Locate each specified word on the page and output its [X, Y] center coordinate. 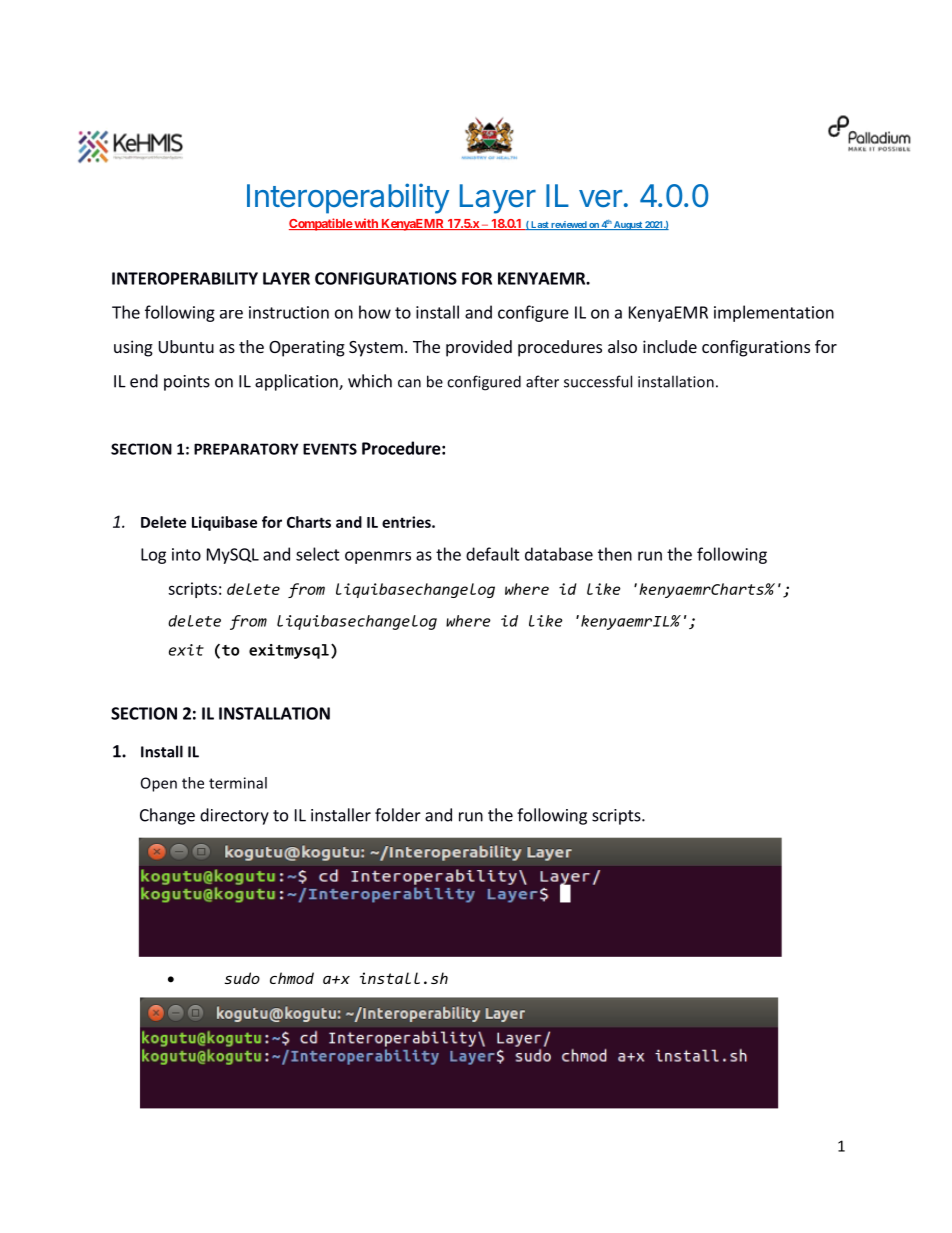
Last [539, 225]
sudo [242, 978]
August [628, 225]
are [231, 314]
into [186, 554]
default [493, 554]
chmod [292, 978]
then [615, 554]
